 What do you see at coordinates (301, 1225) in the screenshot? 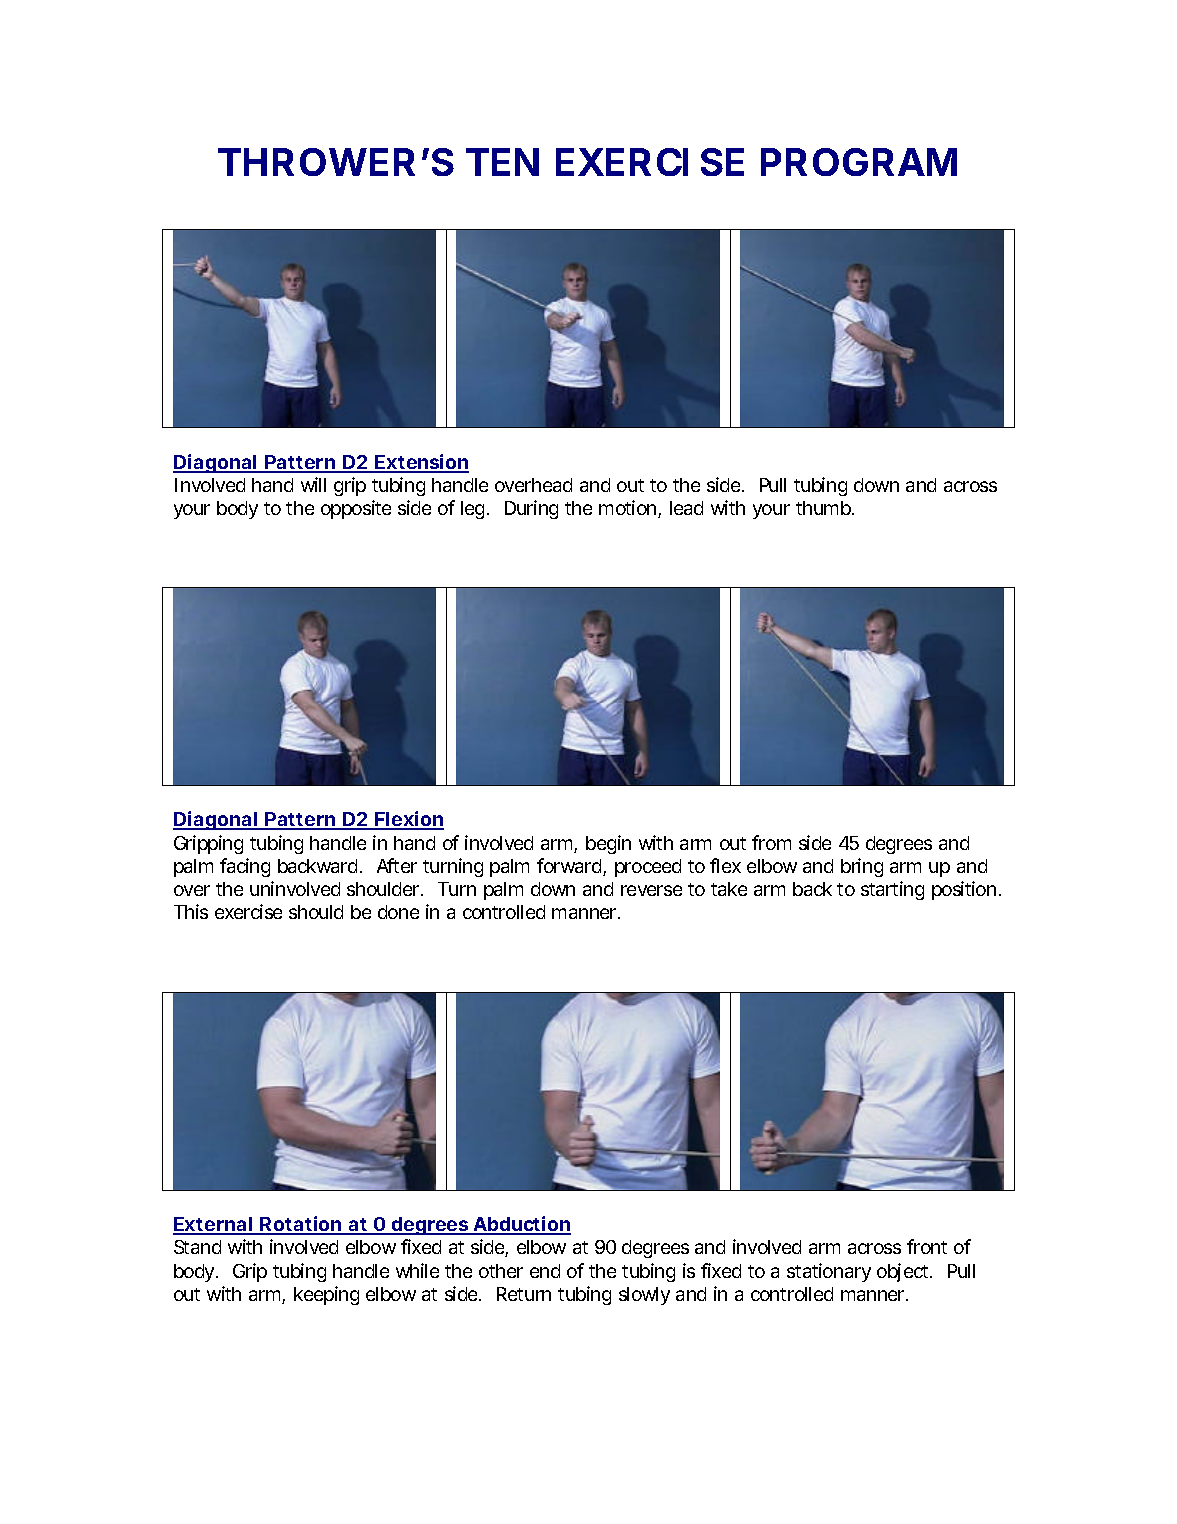
I see `Rotation` at bounding box center [301, 1225].
